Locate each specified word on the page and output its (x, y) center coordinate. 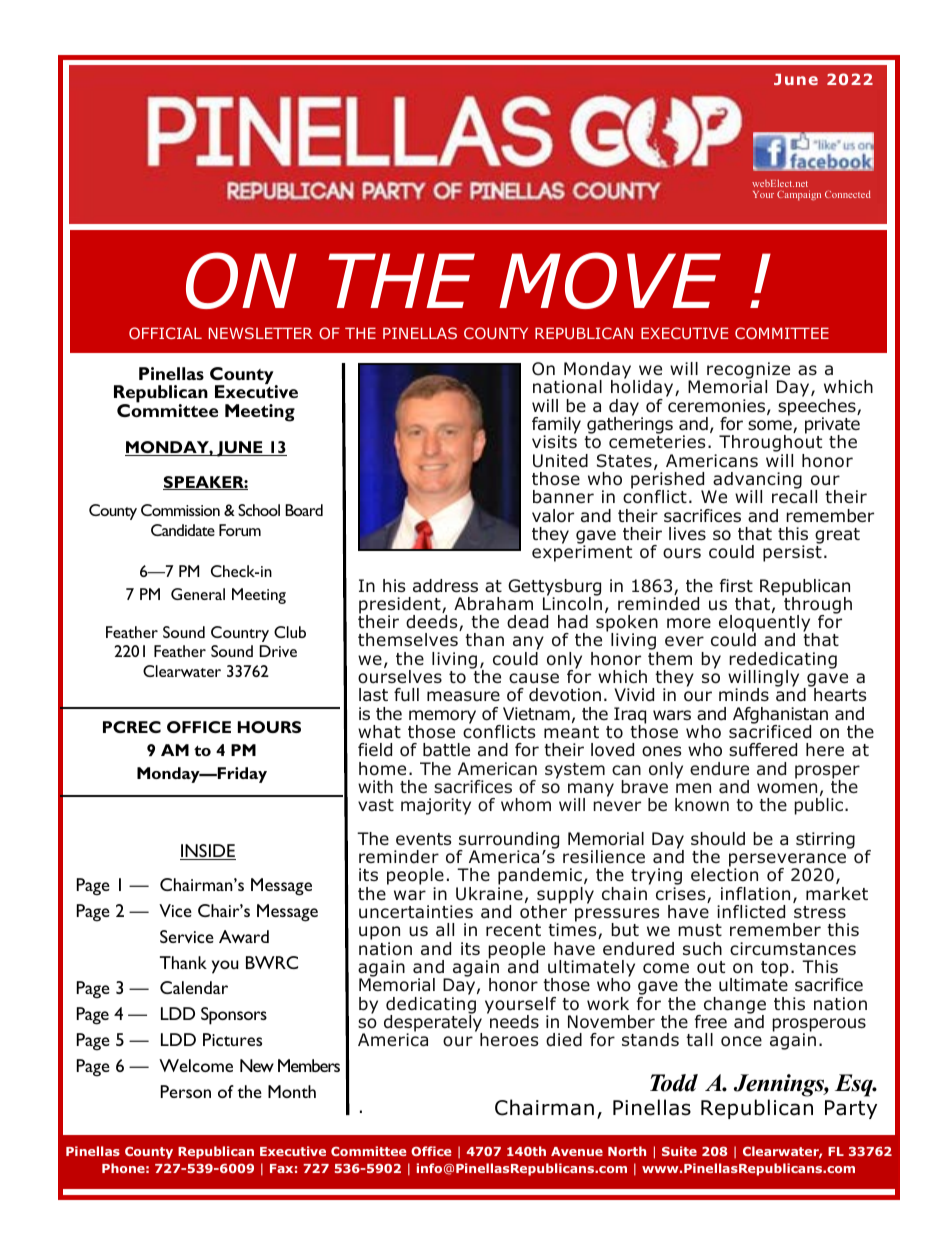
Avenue (577, 1151)
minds (744, 695)
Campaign (799, 195)
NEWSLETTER (261, 333)
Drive (278, 651)
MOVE (610, 280)
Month (292, 1091)
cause (534, 678)
